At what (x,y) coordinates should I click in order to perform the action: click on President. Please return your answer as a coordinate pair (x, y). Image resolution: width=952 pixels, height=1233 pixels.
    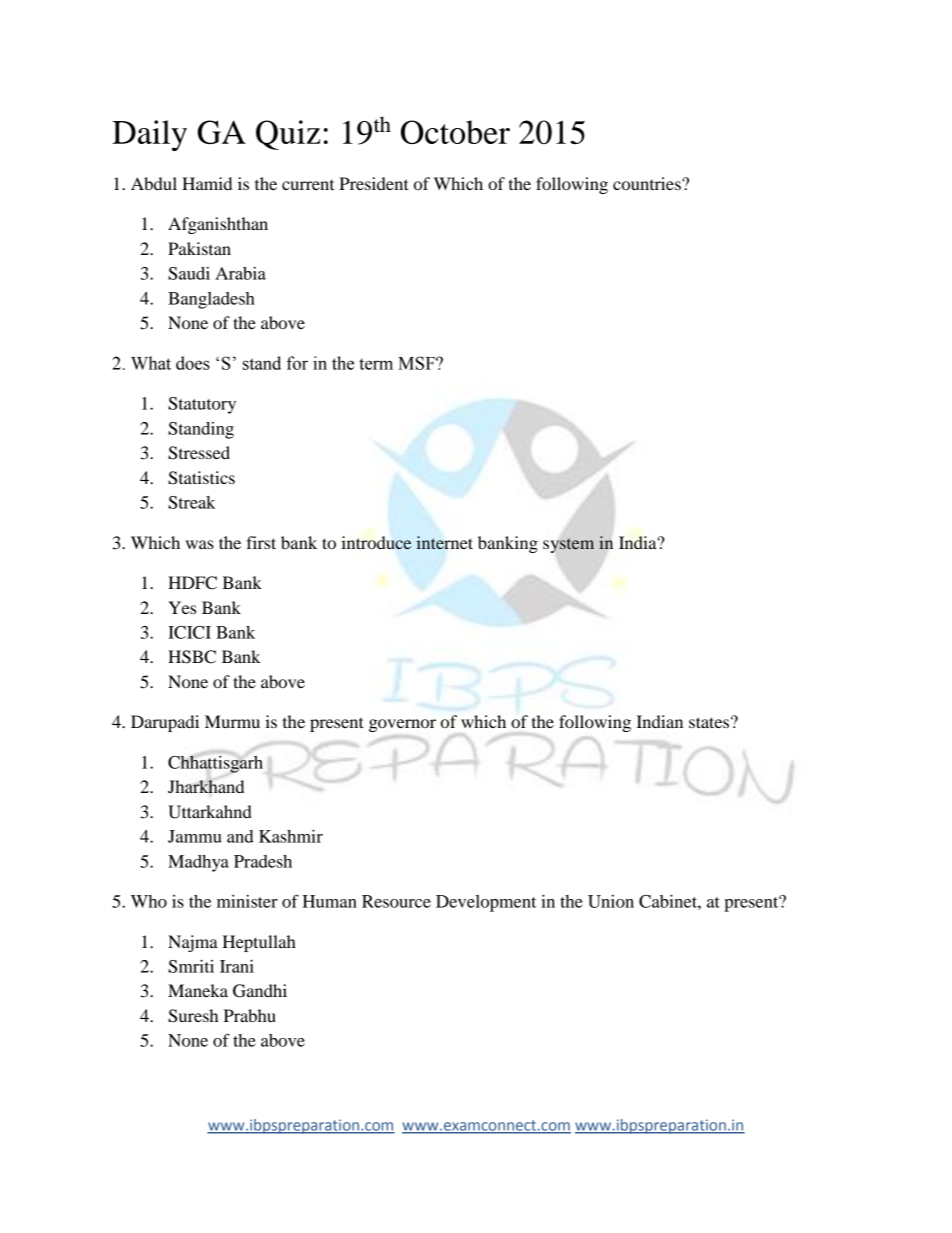
    Looking at the image, I should click on (374, 183).
